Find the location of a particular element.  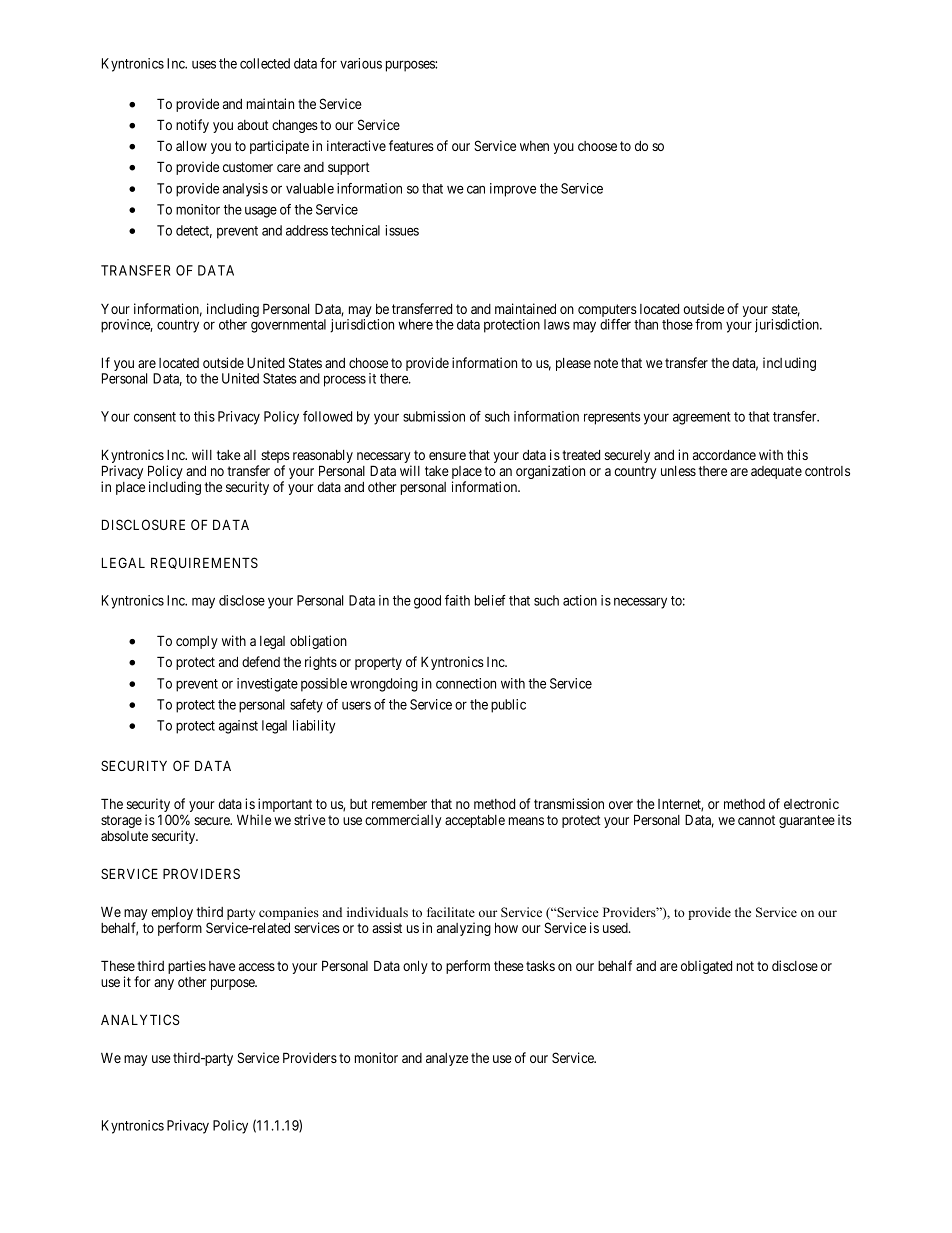

belief is located at coordinates (490, 600).
